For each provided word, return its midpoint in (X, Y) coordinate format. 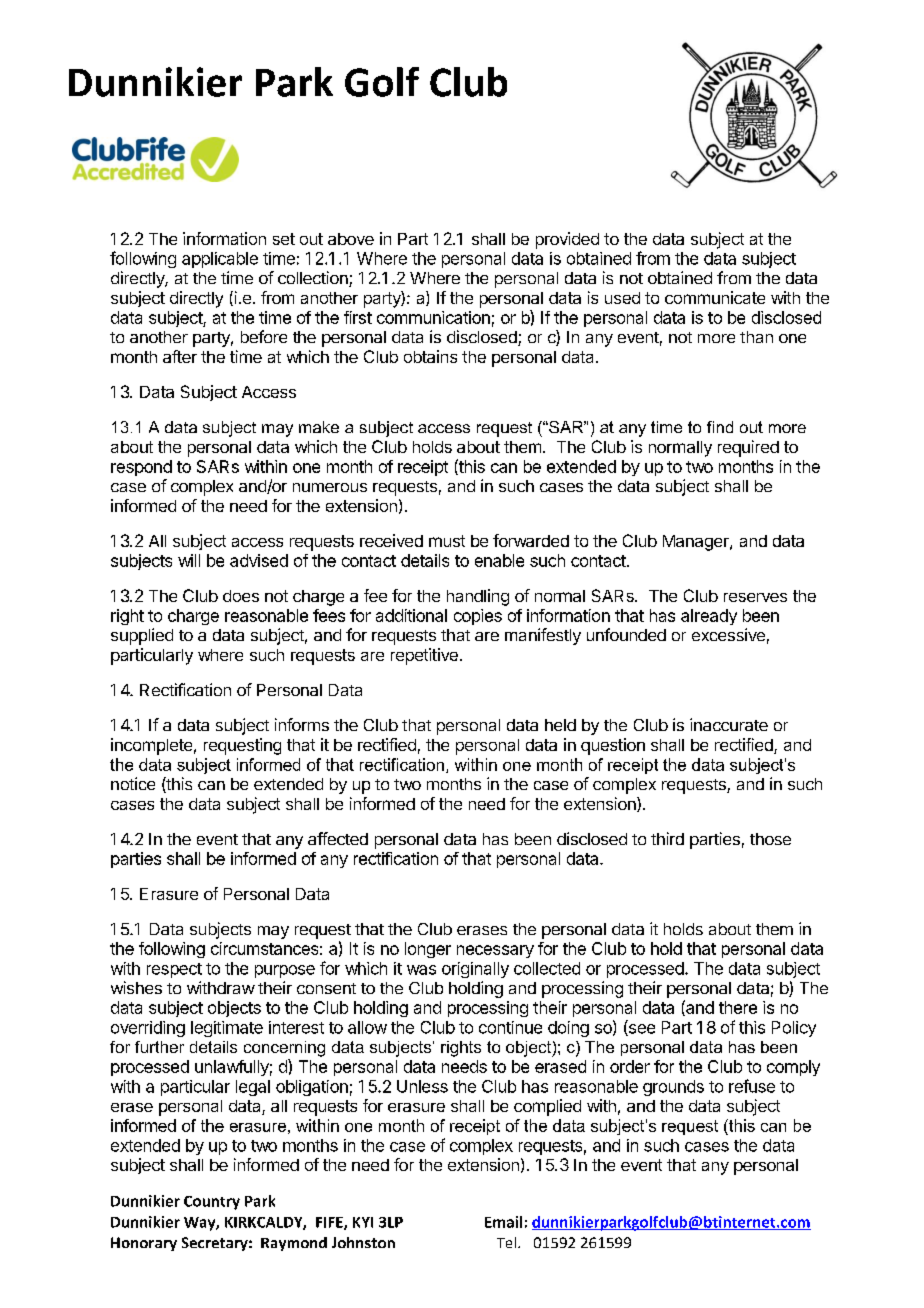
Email (503, 1222)
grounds (673, 1088)
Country (212, 1203)
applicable (220, 260)
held (560, 725)
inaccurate (729, 724)
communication (433, 317)
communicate (715, 297)
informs (302, 724)
